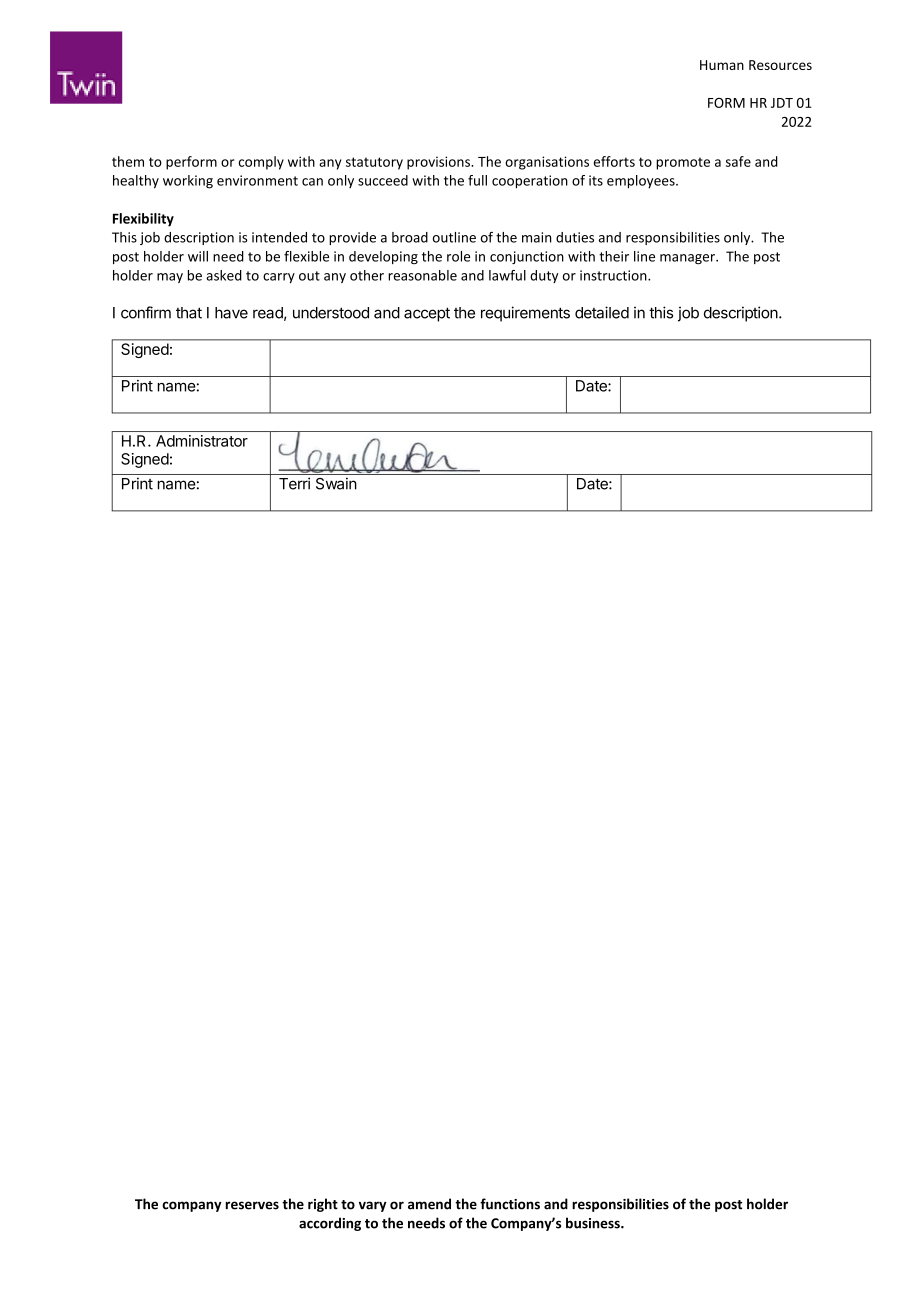  What do you see at coordinates (602, 312) in the image?
I see `detailed` at bounding box center [602, 312].
